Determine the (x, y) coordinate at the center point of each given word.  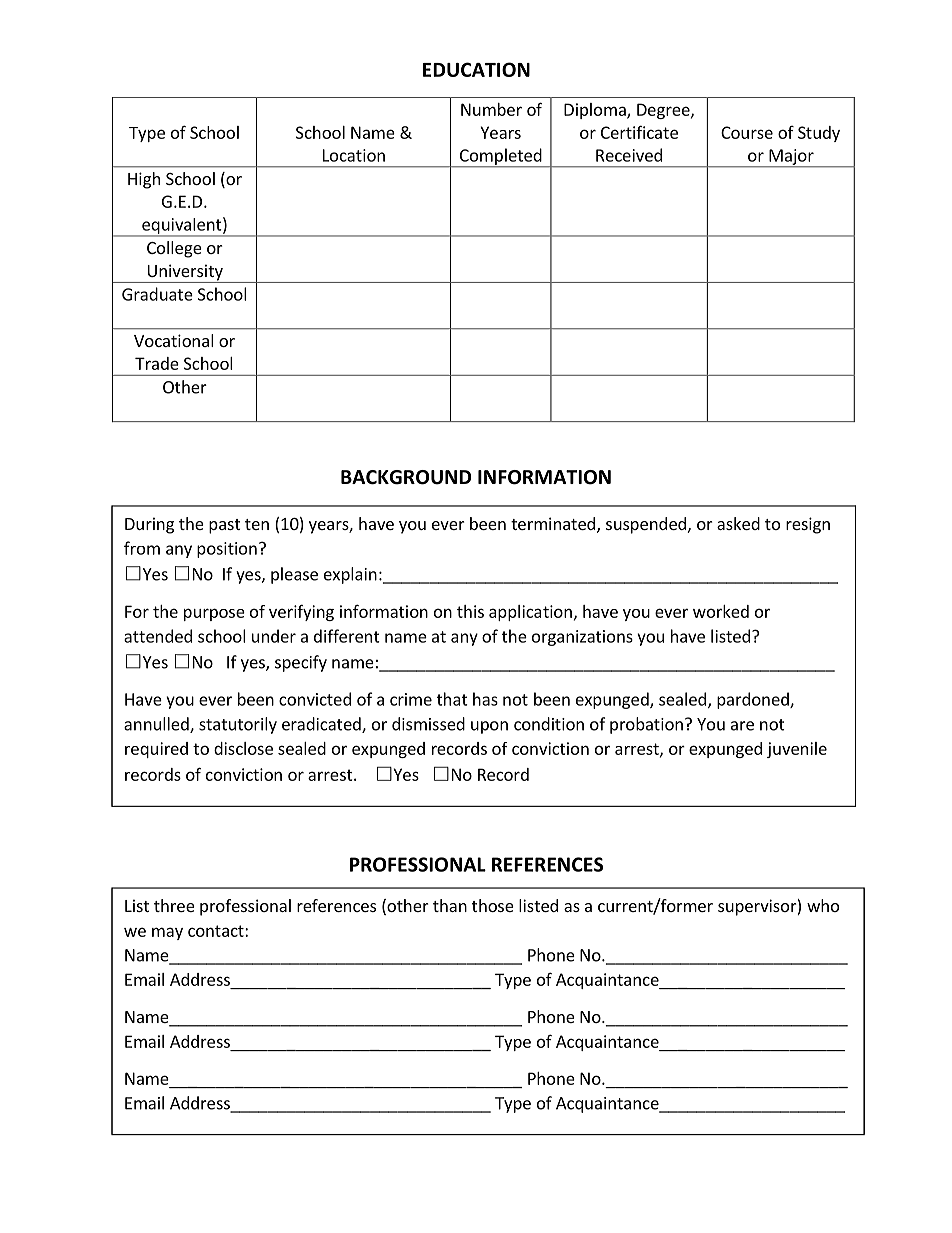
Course (747, 132)
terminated (553, 523)
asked (738, 523)
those (493, 905)
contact (217, 931)
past (224, 526)
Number (491, 109)
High (144, 180)
